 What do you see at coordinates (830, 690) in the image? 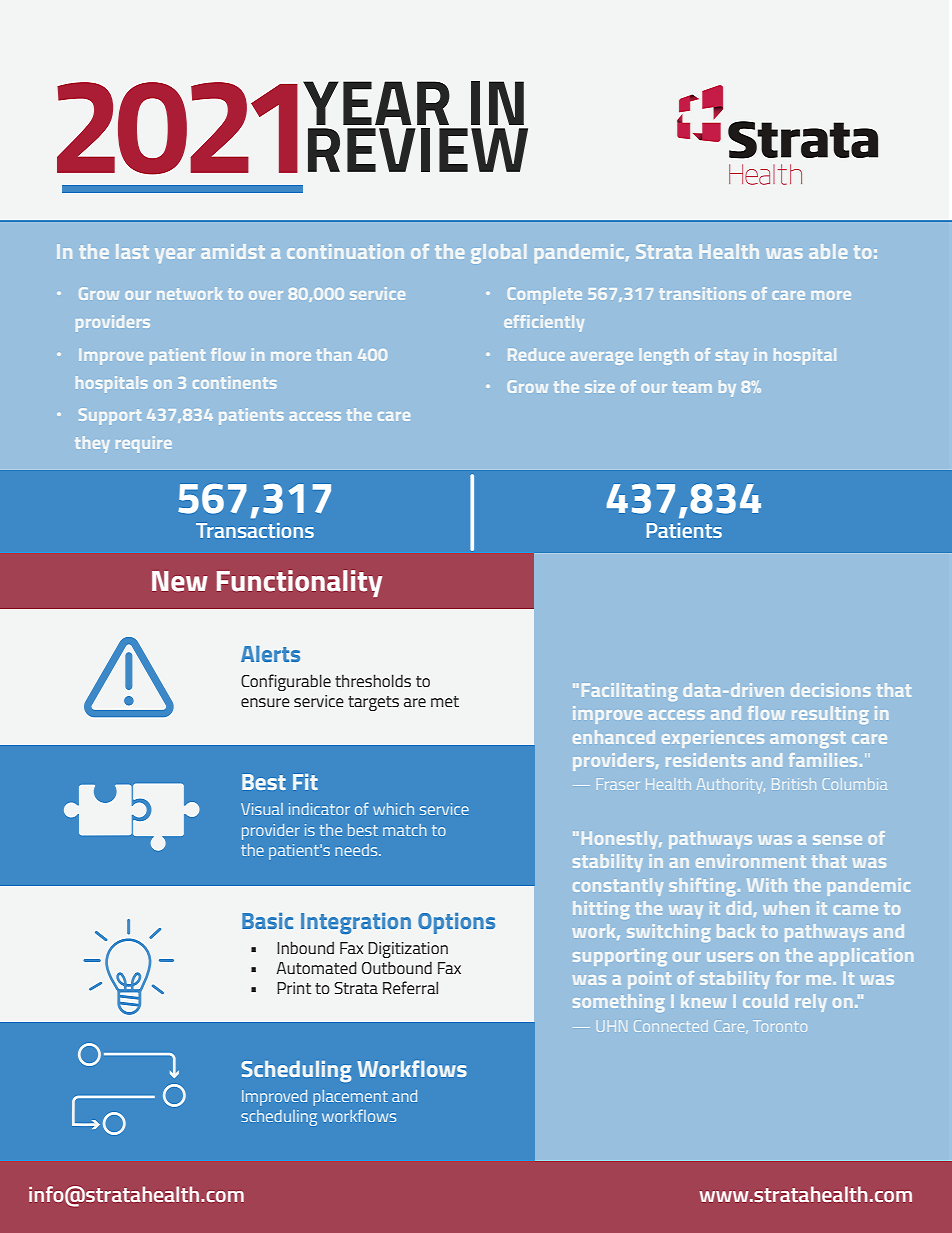
I see `decisions` at bounding box center [830, 690].
